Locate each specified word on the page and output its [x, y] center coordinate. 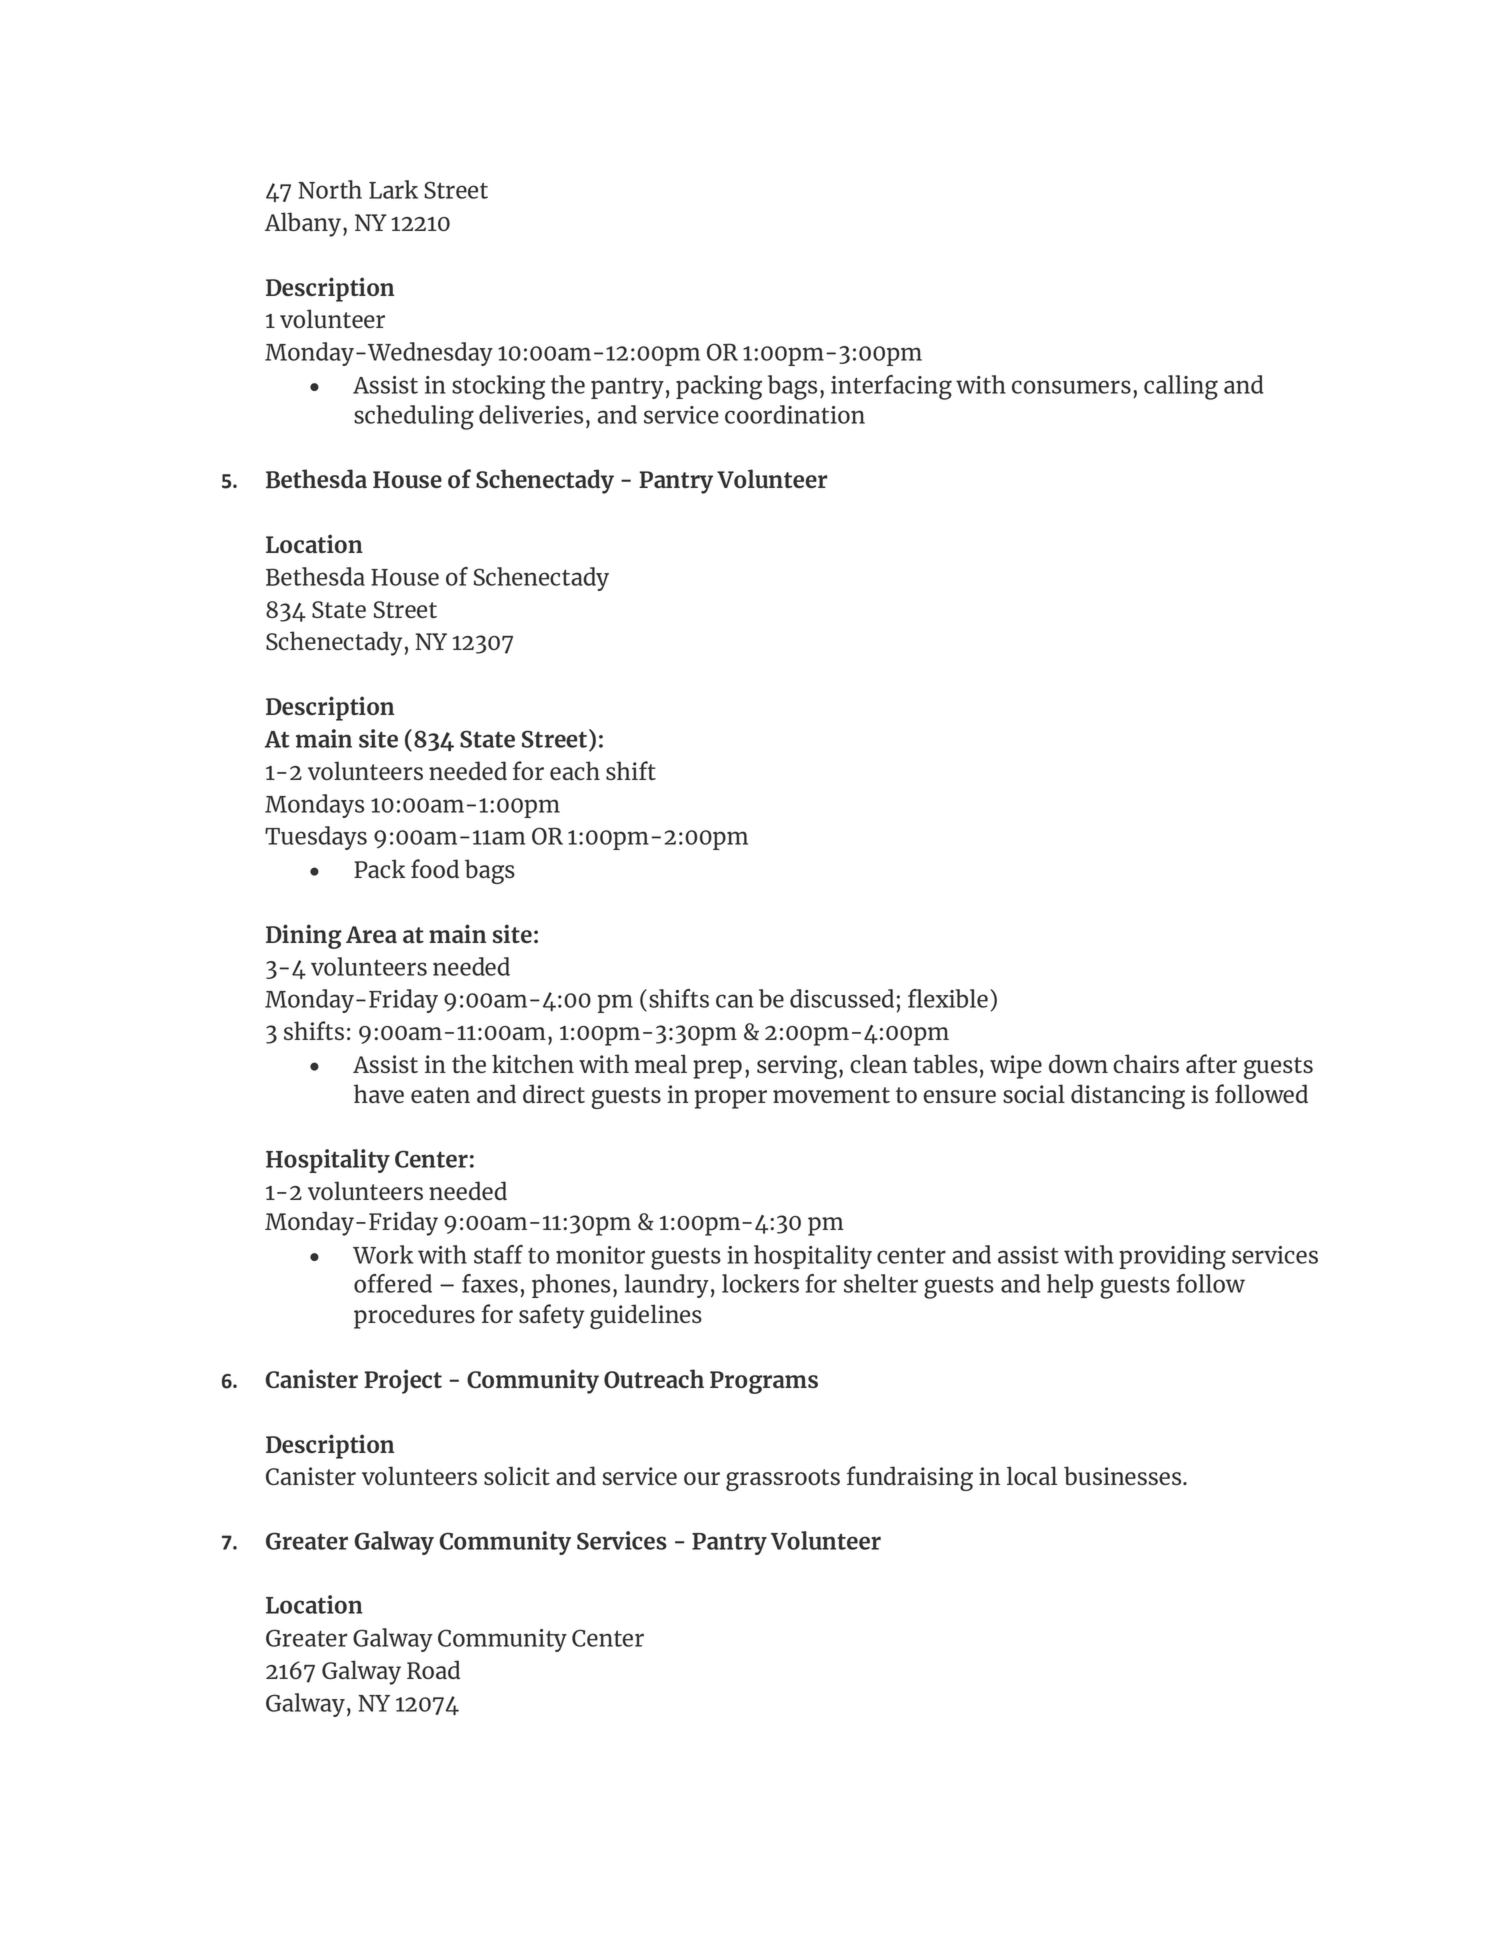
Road [433, 1669]
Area [371, 934]
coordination [795, 414]
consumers [1071, 387]
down [1078, 1063]
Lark [393, 189]
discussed [842, 998]
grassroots [783, 1480]
